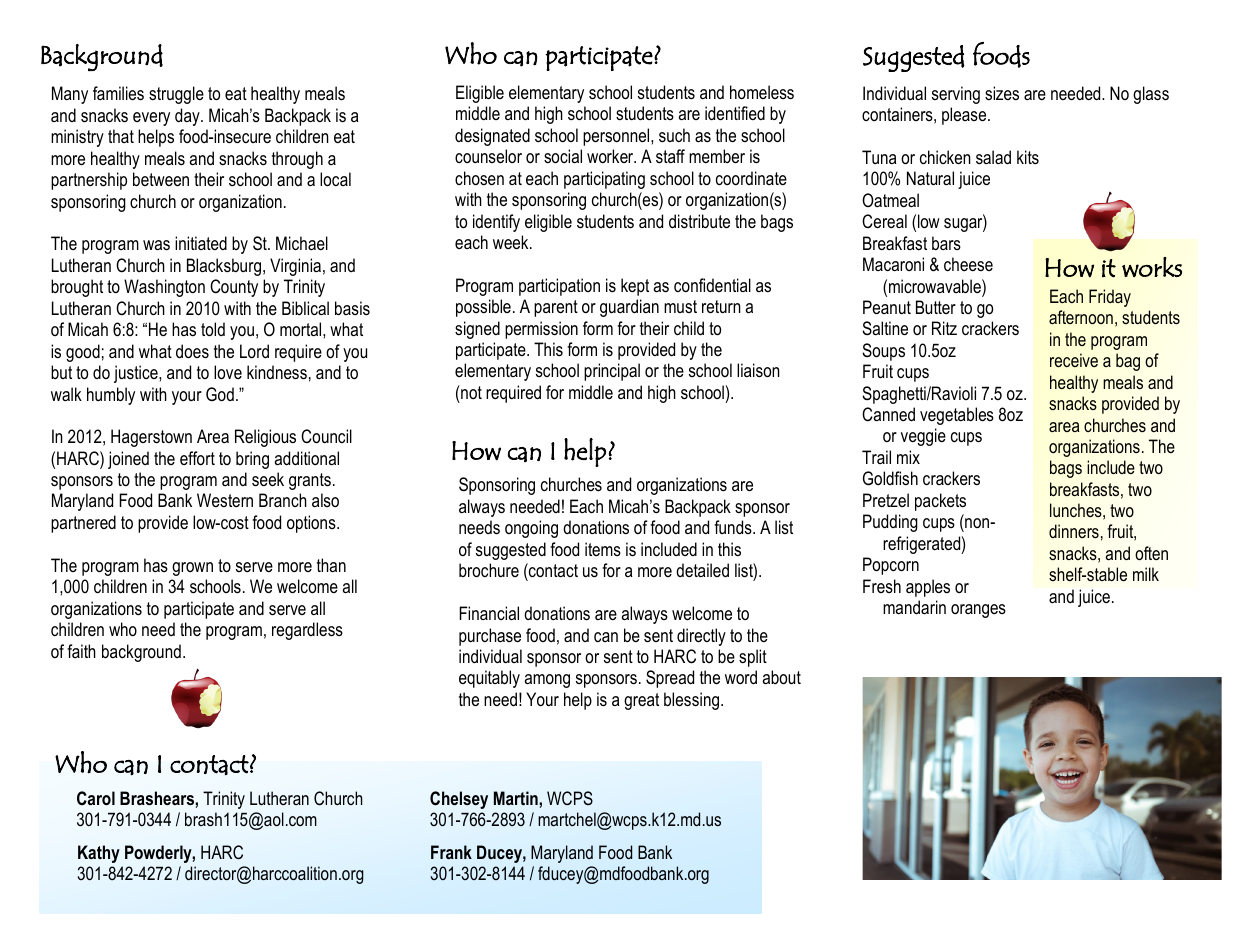 The image size is (1233, 952). Describe the element at coordinates (151, 119) in the page. I see `every` at that location.
